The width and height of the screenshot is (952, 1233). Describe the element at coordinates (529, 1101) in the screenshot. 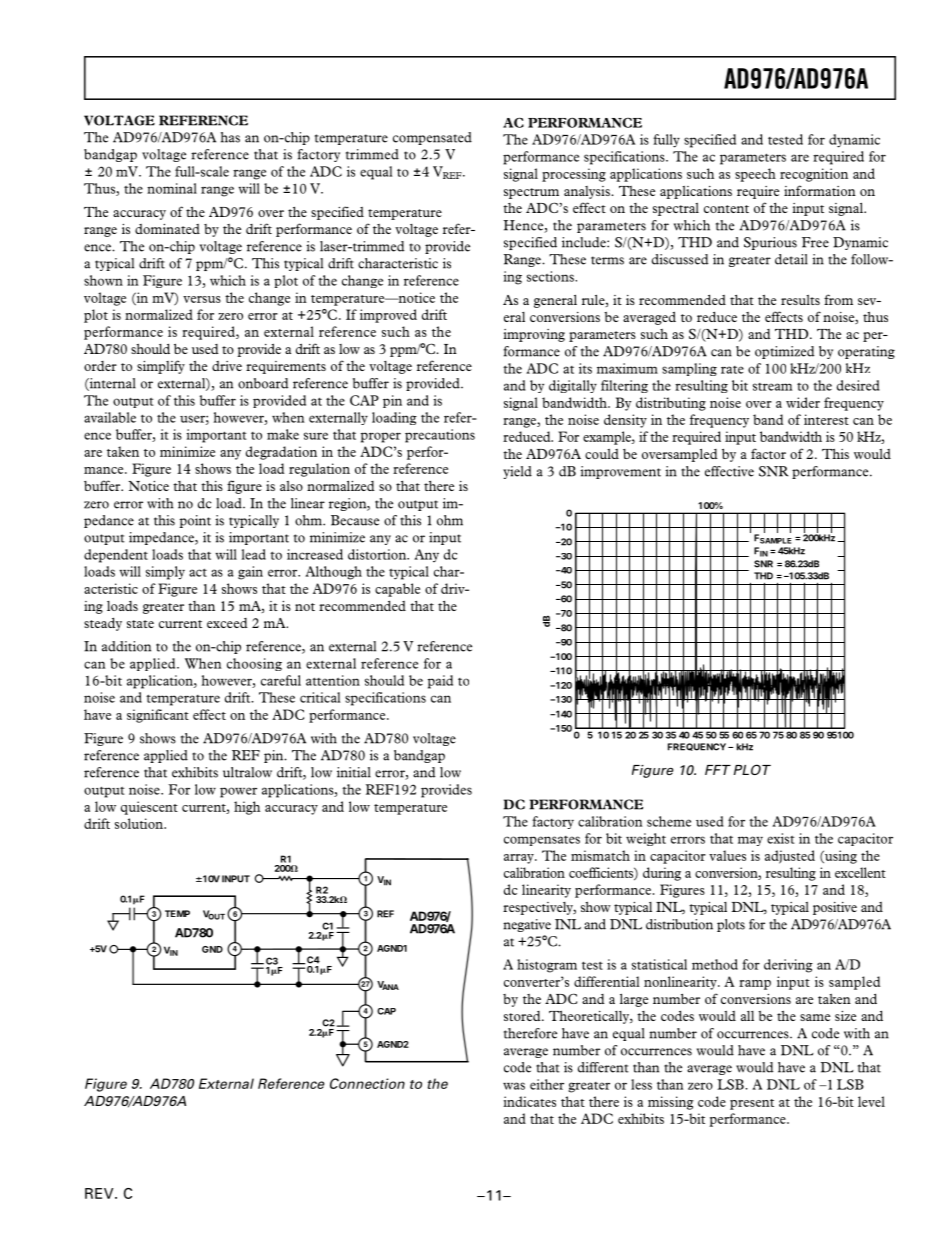

I see `indicates` at that location.
